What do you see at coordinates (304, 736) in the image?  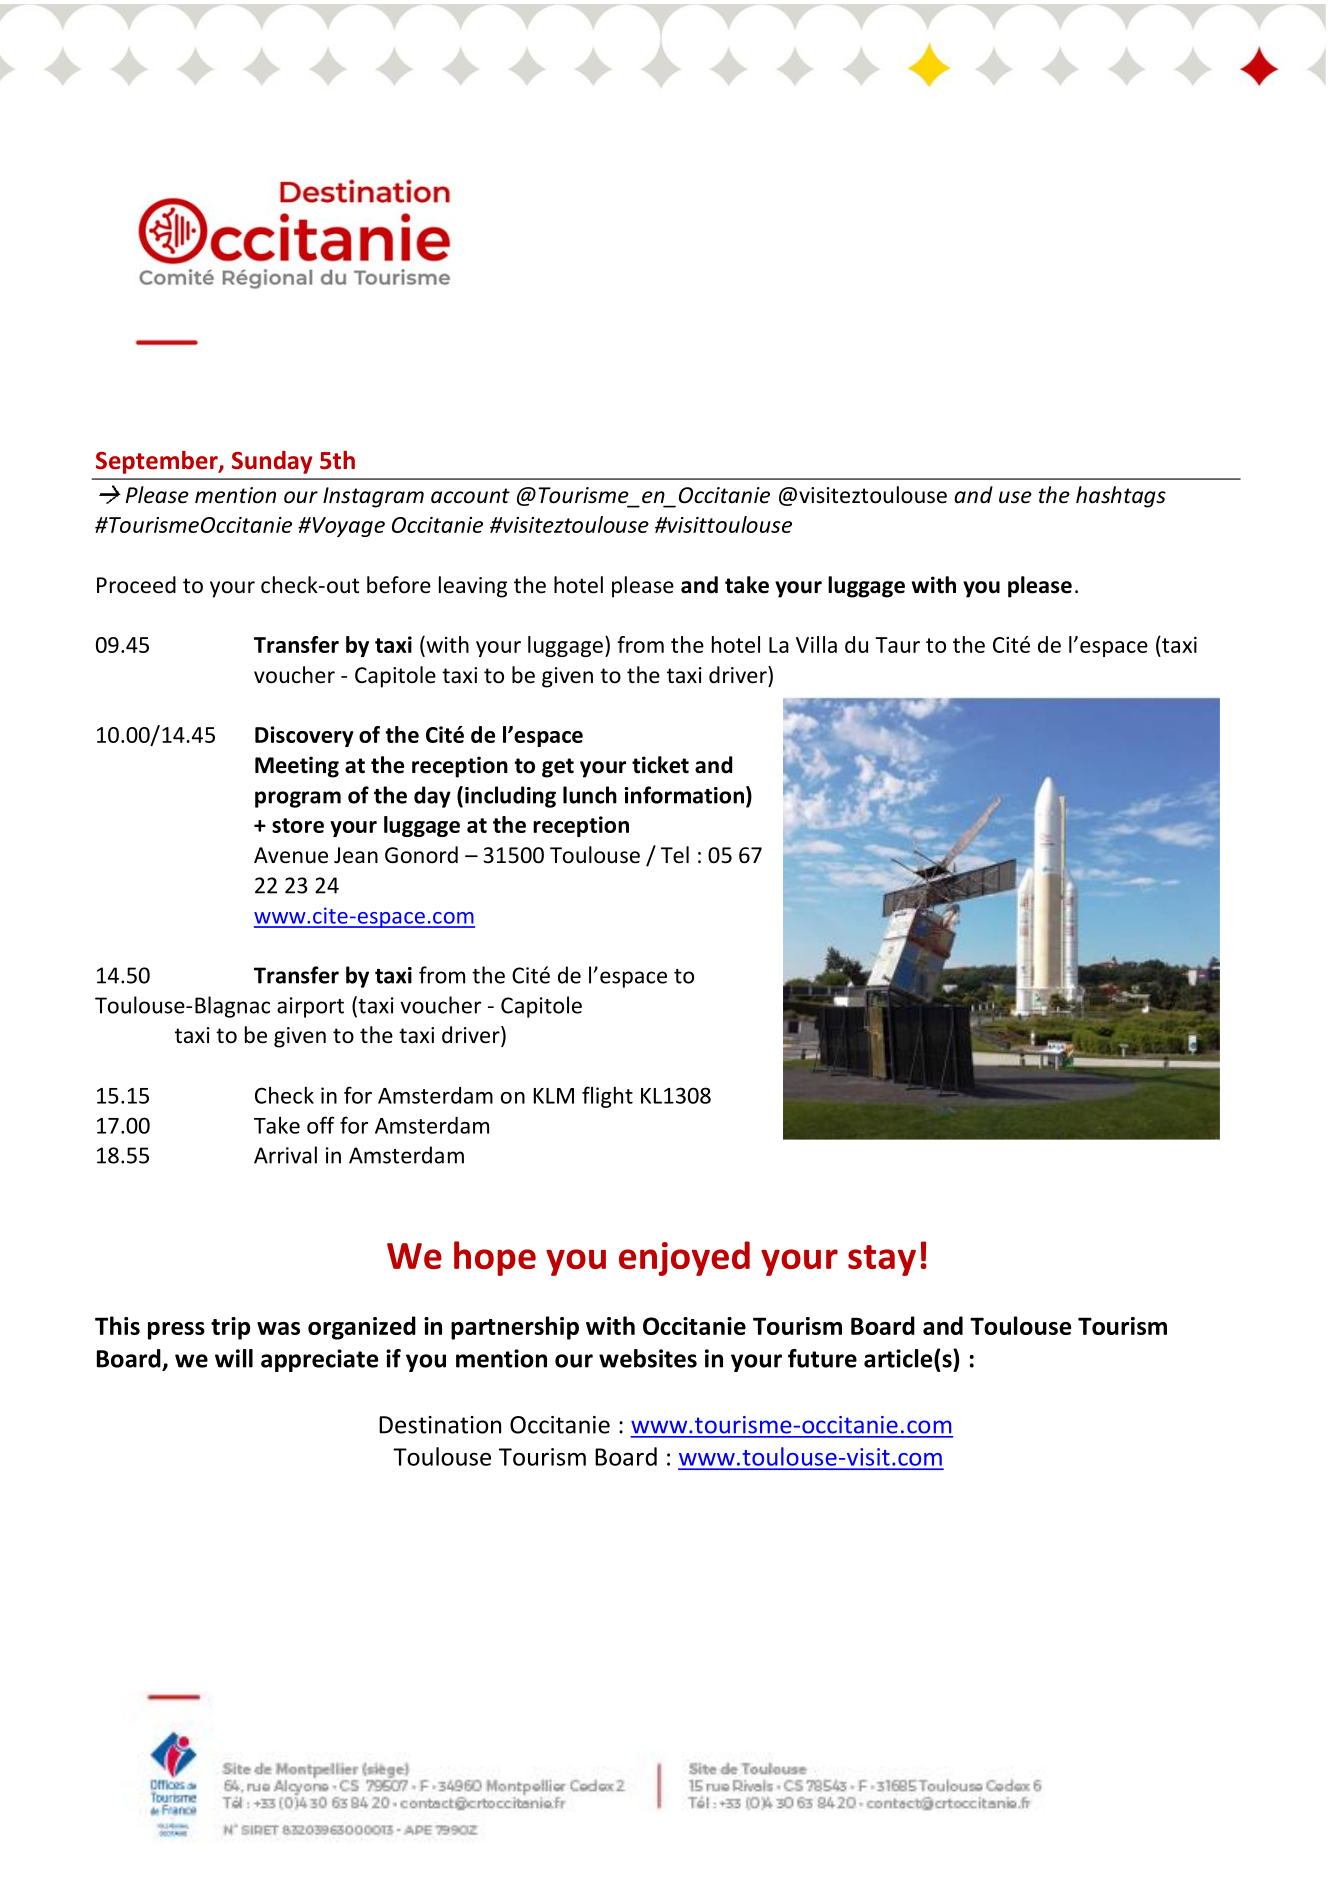 I see `Discovery` at bounding box center [304, 736].
